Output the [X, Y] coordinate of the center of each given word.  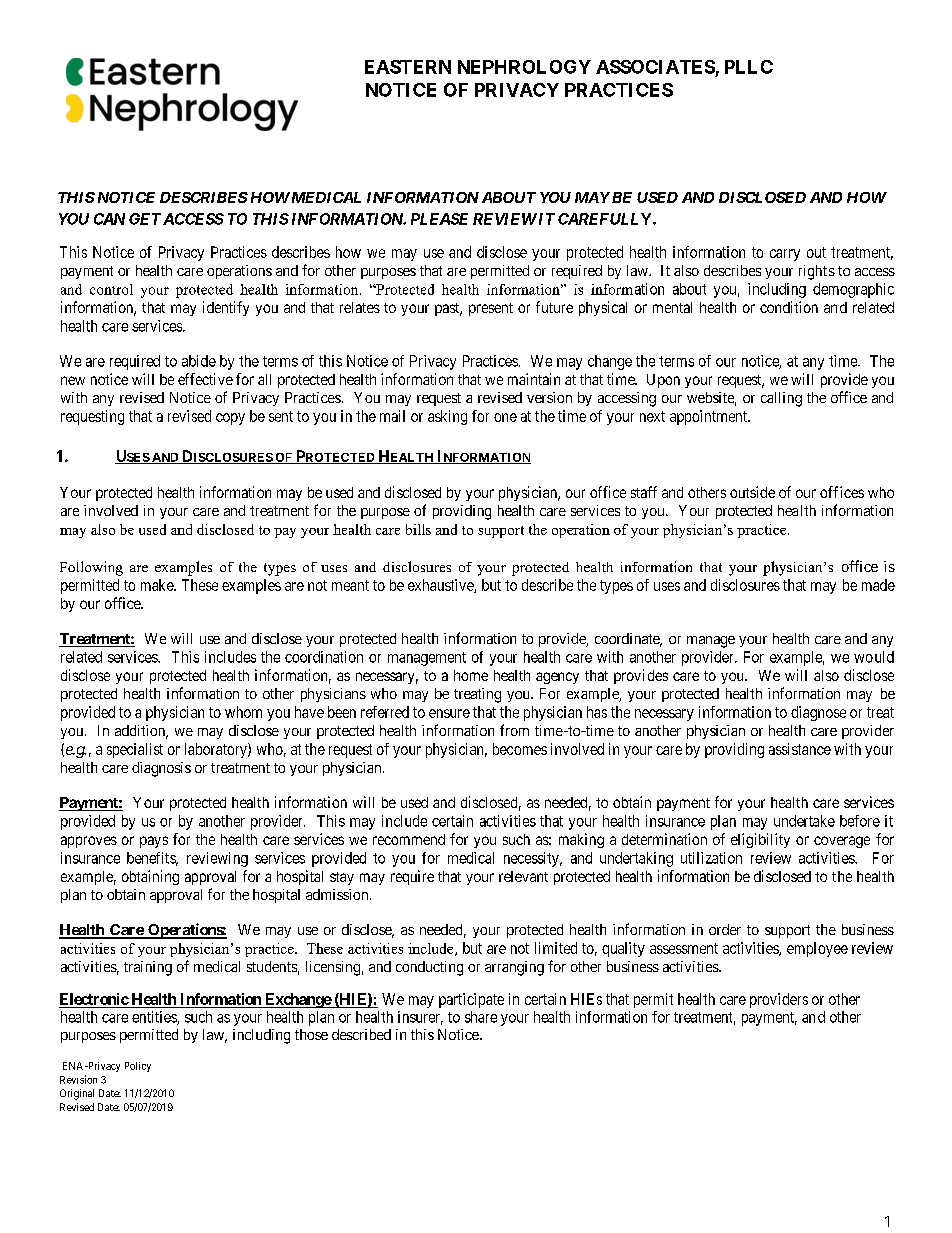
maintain [534, 379]
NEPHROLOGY [524, 67]
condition [789, 307]
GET [145, 219]
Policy [138, 1067]
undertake [804, 821]
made [878, 585]
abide [199, 361]
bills [418, 529]
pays [154, 842]
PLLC [749, 67]
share [481, 1017]
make [158, 585]
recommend [409, 839]
